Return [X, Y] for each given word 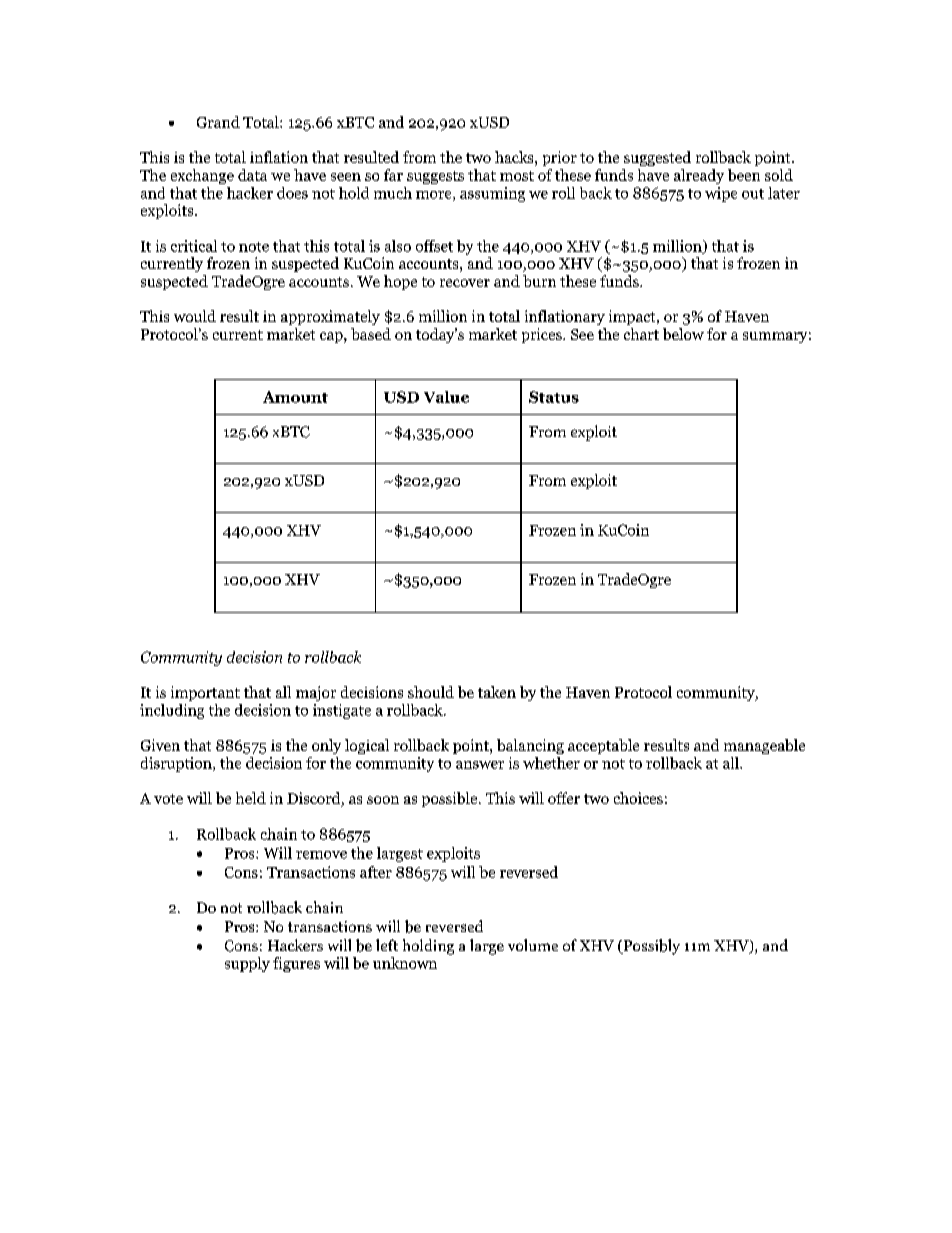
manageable [764, 746]
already [699, 176]
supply [247, 964]
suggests [435, 177]
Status [554, 397]
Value [446, 397]
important [205, 693]
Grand [218, 122]
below [683, 334]
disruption [177, 764]
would [195, 316]
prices [543, 335]
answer [480, 765]
